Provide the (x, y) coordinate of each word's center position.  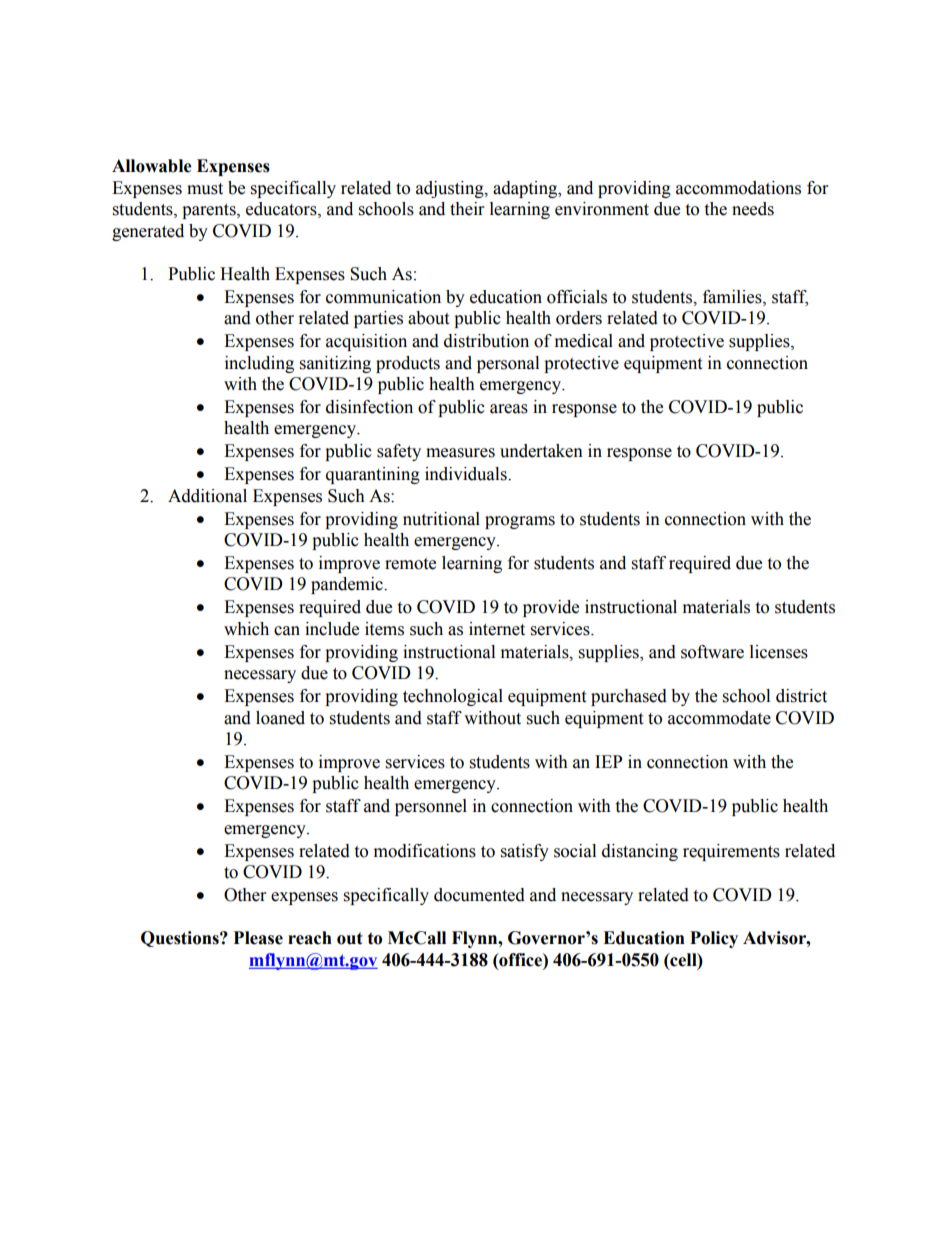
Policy (714, 939)
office (520, 960)
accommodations (738, 188)
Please (258, 938)
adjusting (451, 189)
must (205, 189)
